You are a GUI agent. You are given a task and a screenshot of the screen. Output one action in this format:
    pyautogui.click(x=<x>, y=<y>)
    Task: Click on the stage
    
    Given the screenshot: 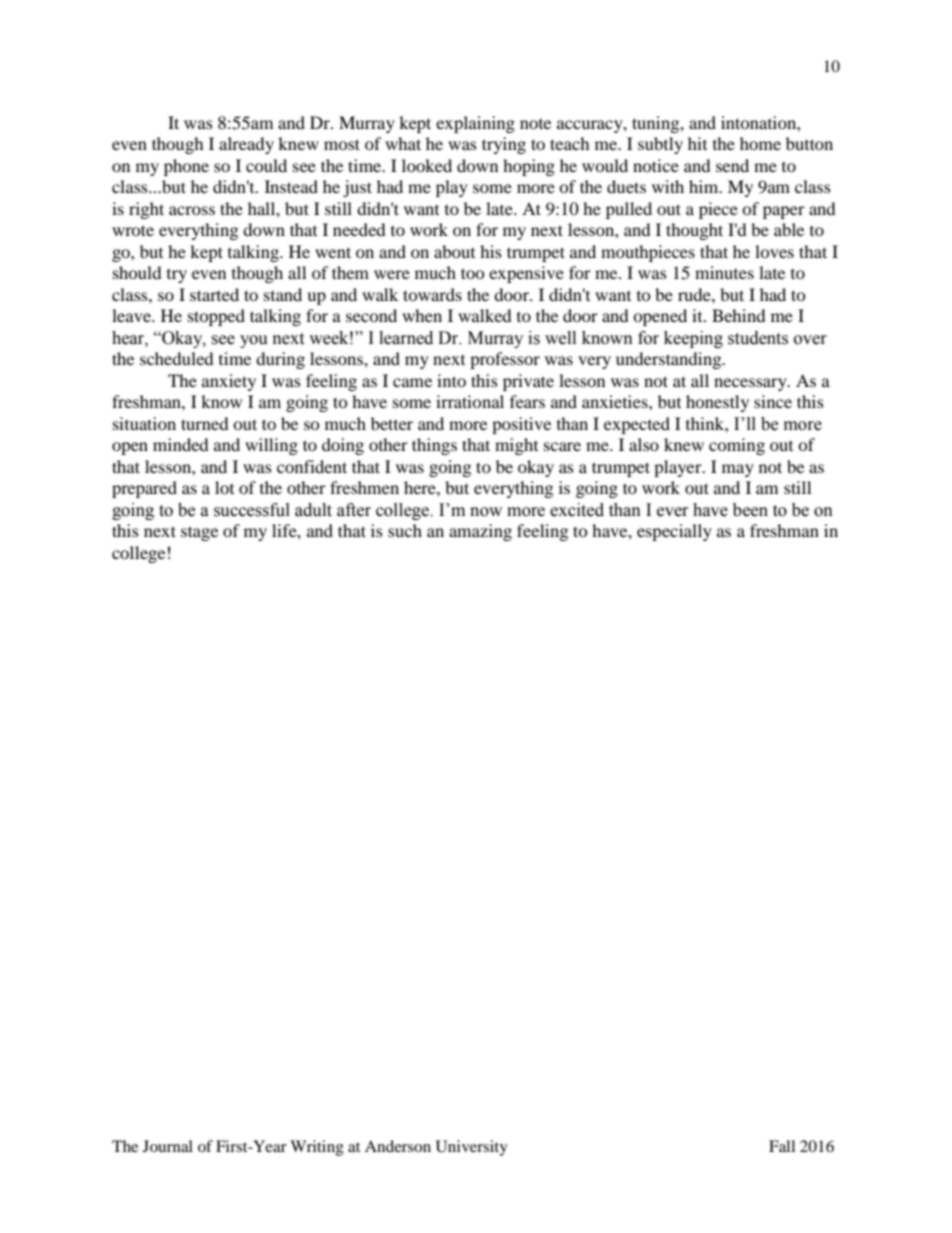 What is the action you would take?
    pyautogui.click(x=199, y=533)
